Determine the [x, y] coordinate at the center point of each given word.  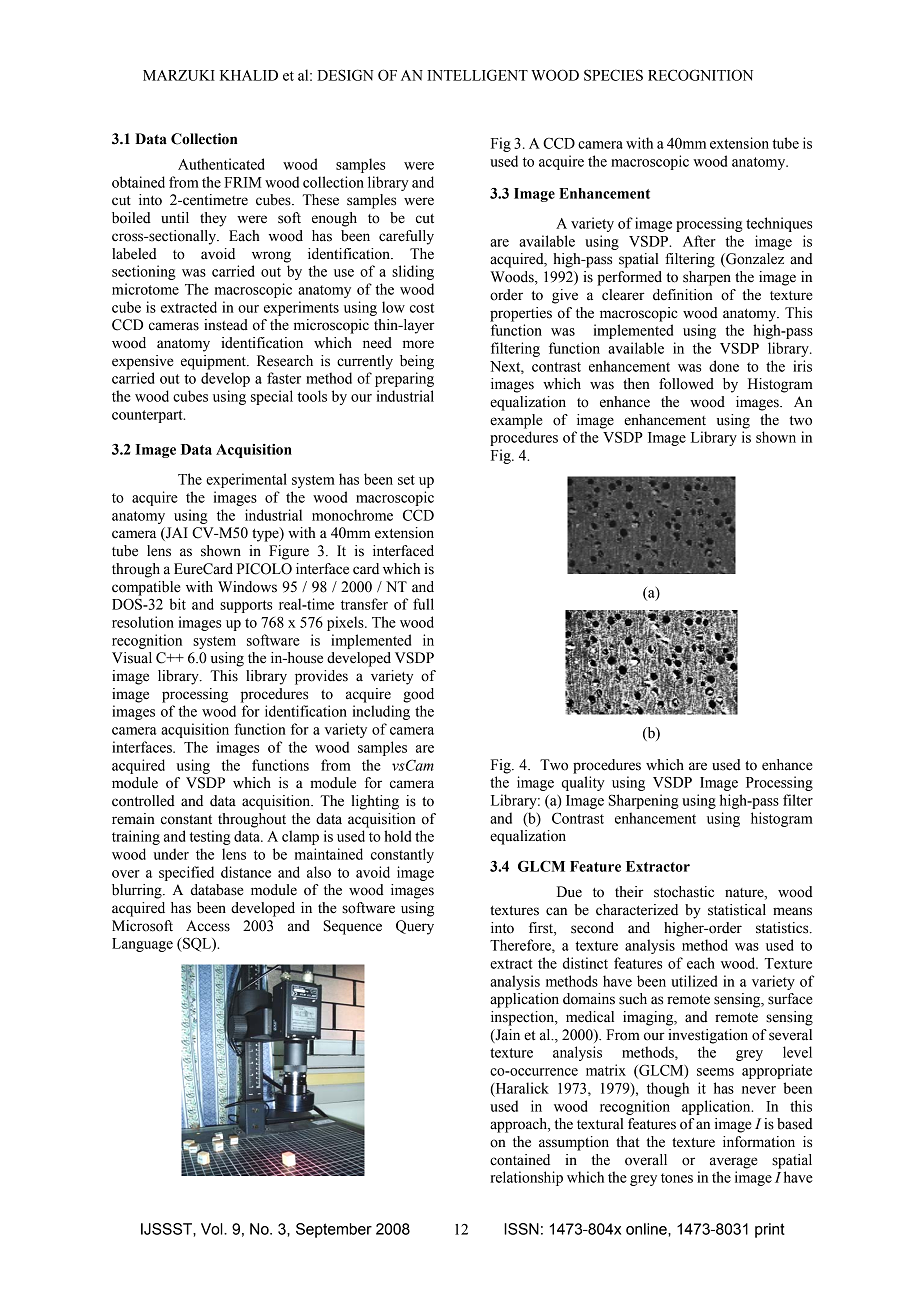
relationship [526, 1178]
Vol [213, 1229]
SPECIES [613, 75]
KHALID [249, 75]
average [733, 1163]
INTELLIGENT [477, 75]
